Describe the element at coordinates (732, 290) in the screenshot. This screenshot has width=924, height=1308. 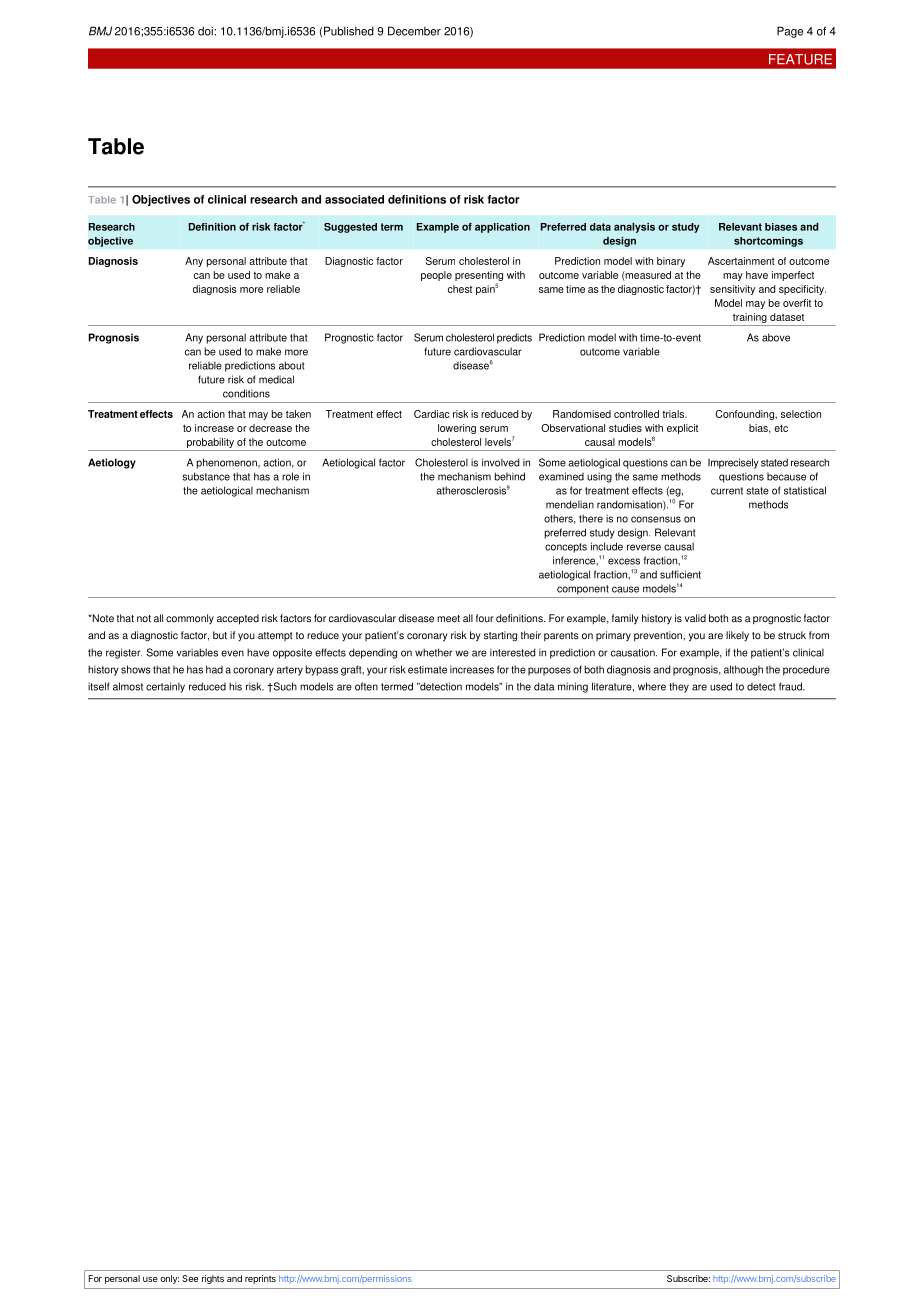
I see `sensitivity` at that location.
